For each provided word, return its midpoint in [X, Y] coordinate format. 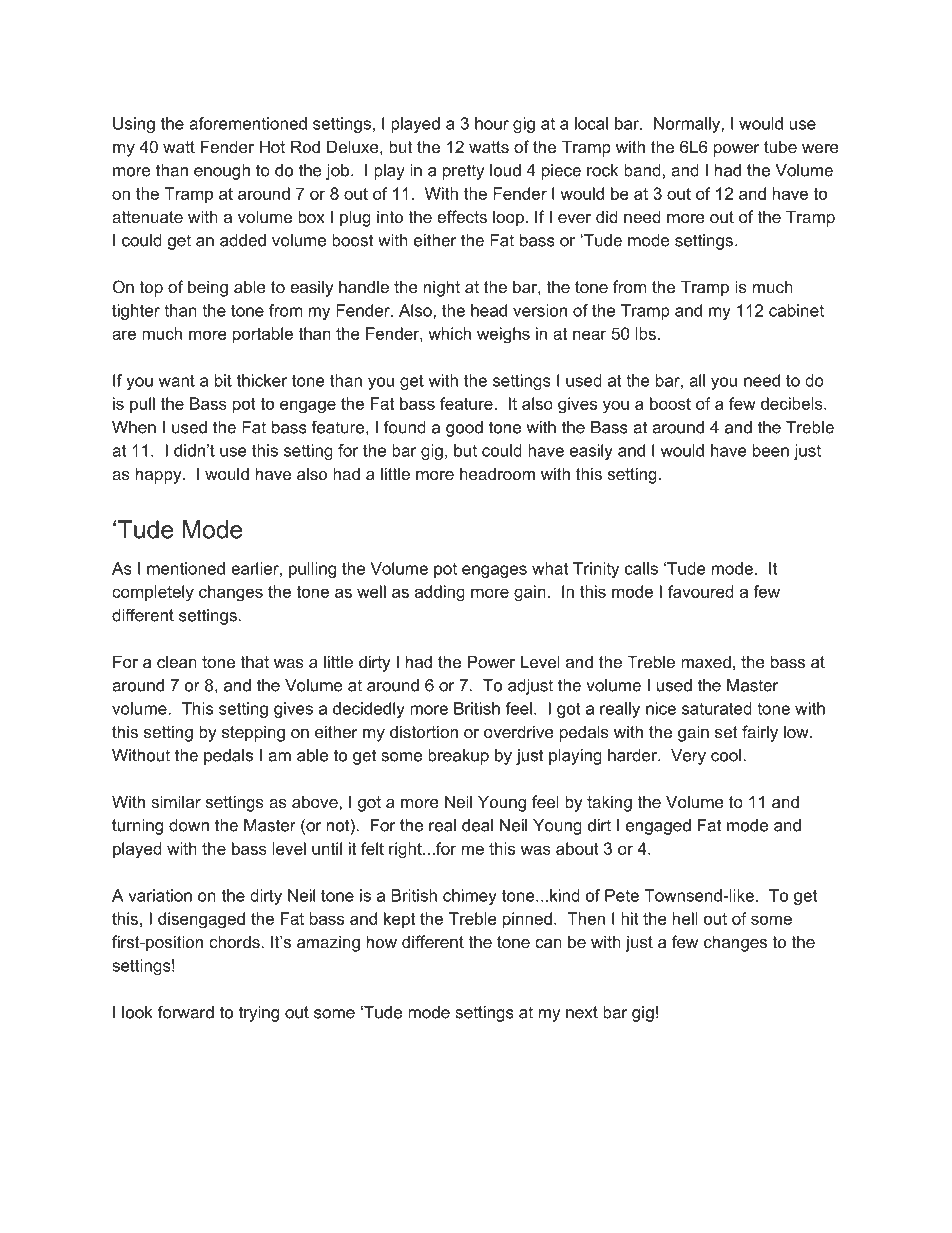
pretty [463, 172]
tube [780, 146]
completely [153, 593]
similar [176, 801]
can [548, 943]
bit [223, 380]
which [449, 333]
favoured [701, 591]
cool [726, 755]
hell [685, 918]
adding [440, 593]
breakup [458, 757]
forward [186, 1012]
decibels [793, 403]
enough [222, 172]
